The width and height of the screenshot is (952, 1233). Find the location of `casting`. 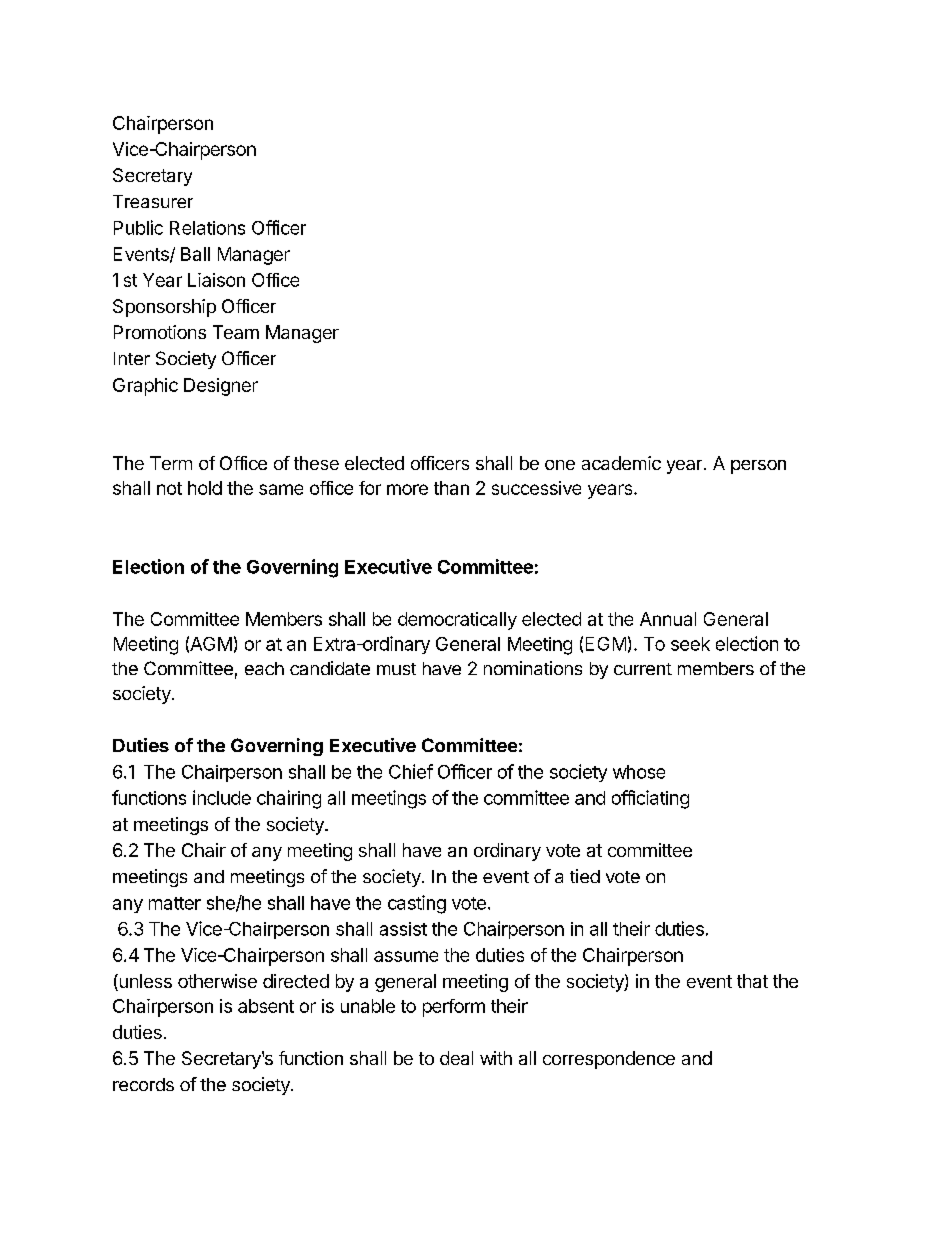

casting is located at coordinates (417, 904).
